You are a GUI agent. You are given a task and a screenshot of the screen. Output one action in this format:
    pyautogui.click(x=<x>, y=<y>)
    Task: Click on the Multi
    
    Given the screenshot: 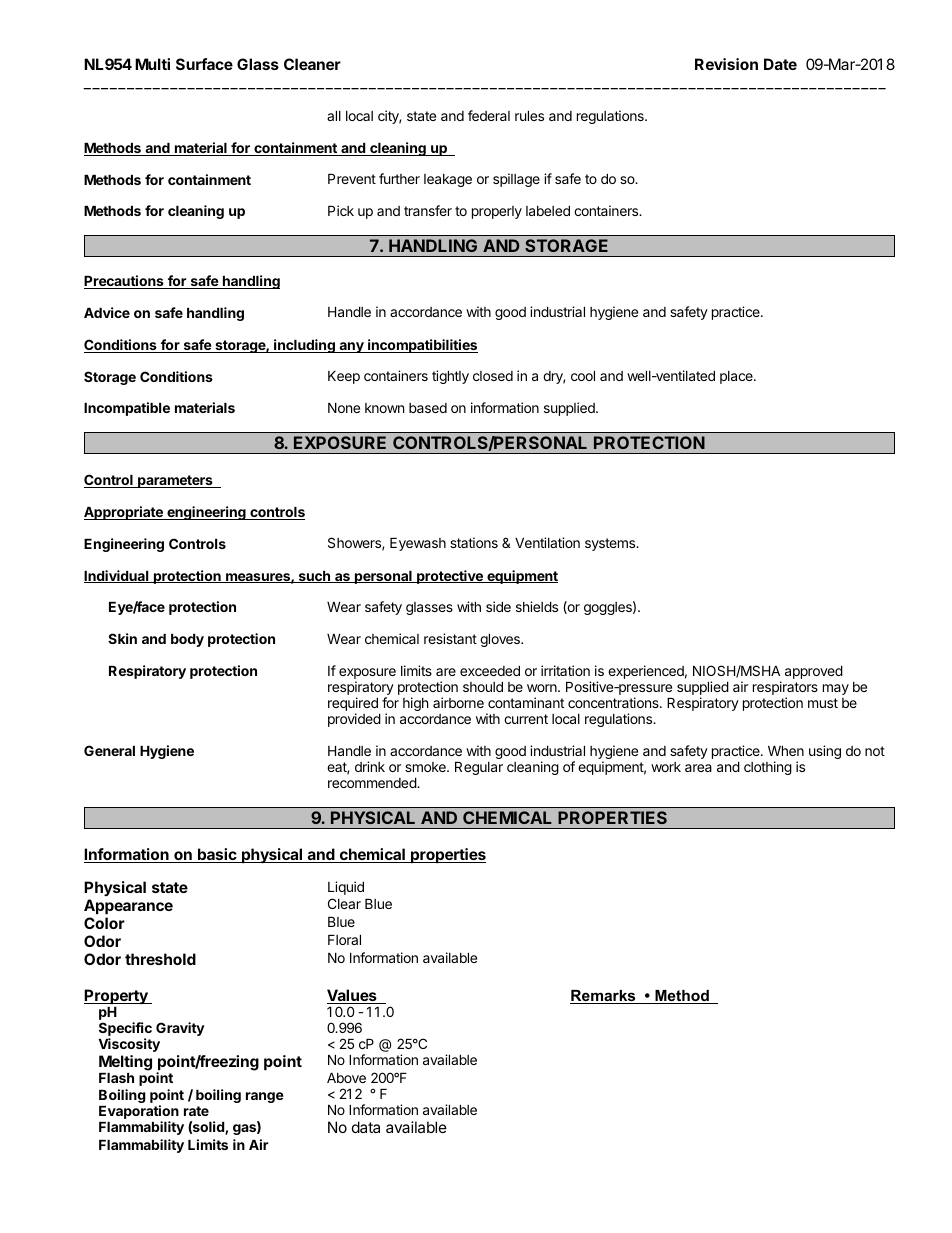 What is the action you would take?
    pyautogui.click(x=152, y=64)
